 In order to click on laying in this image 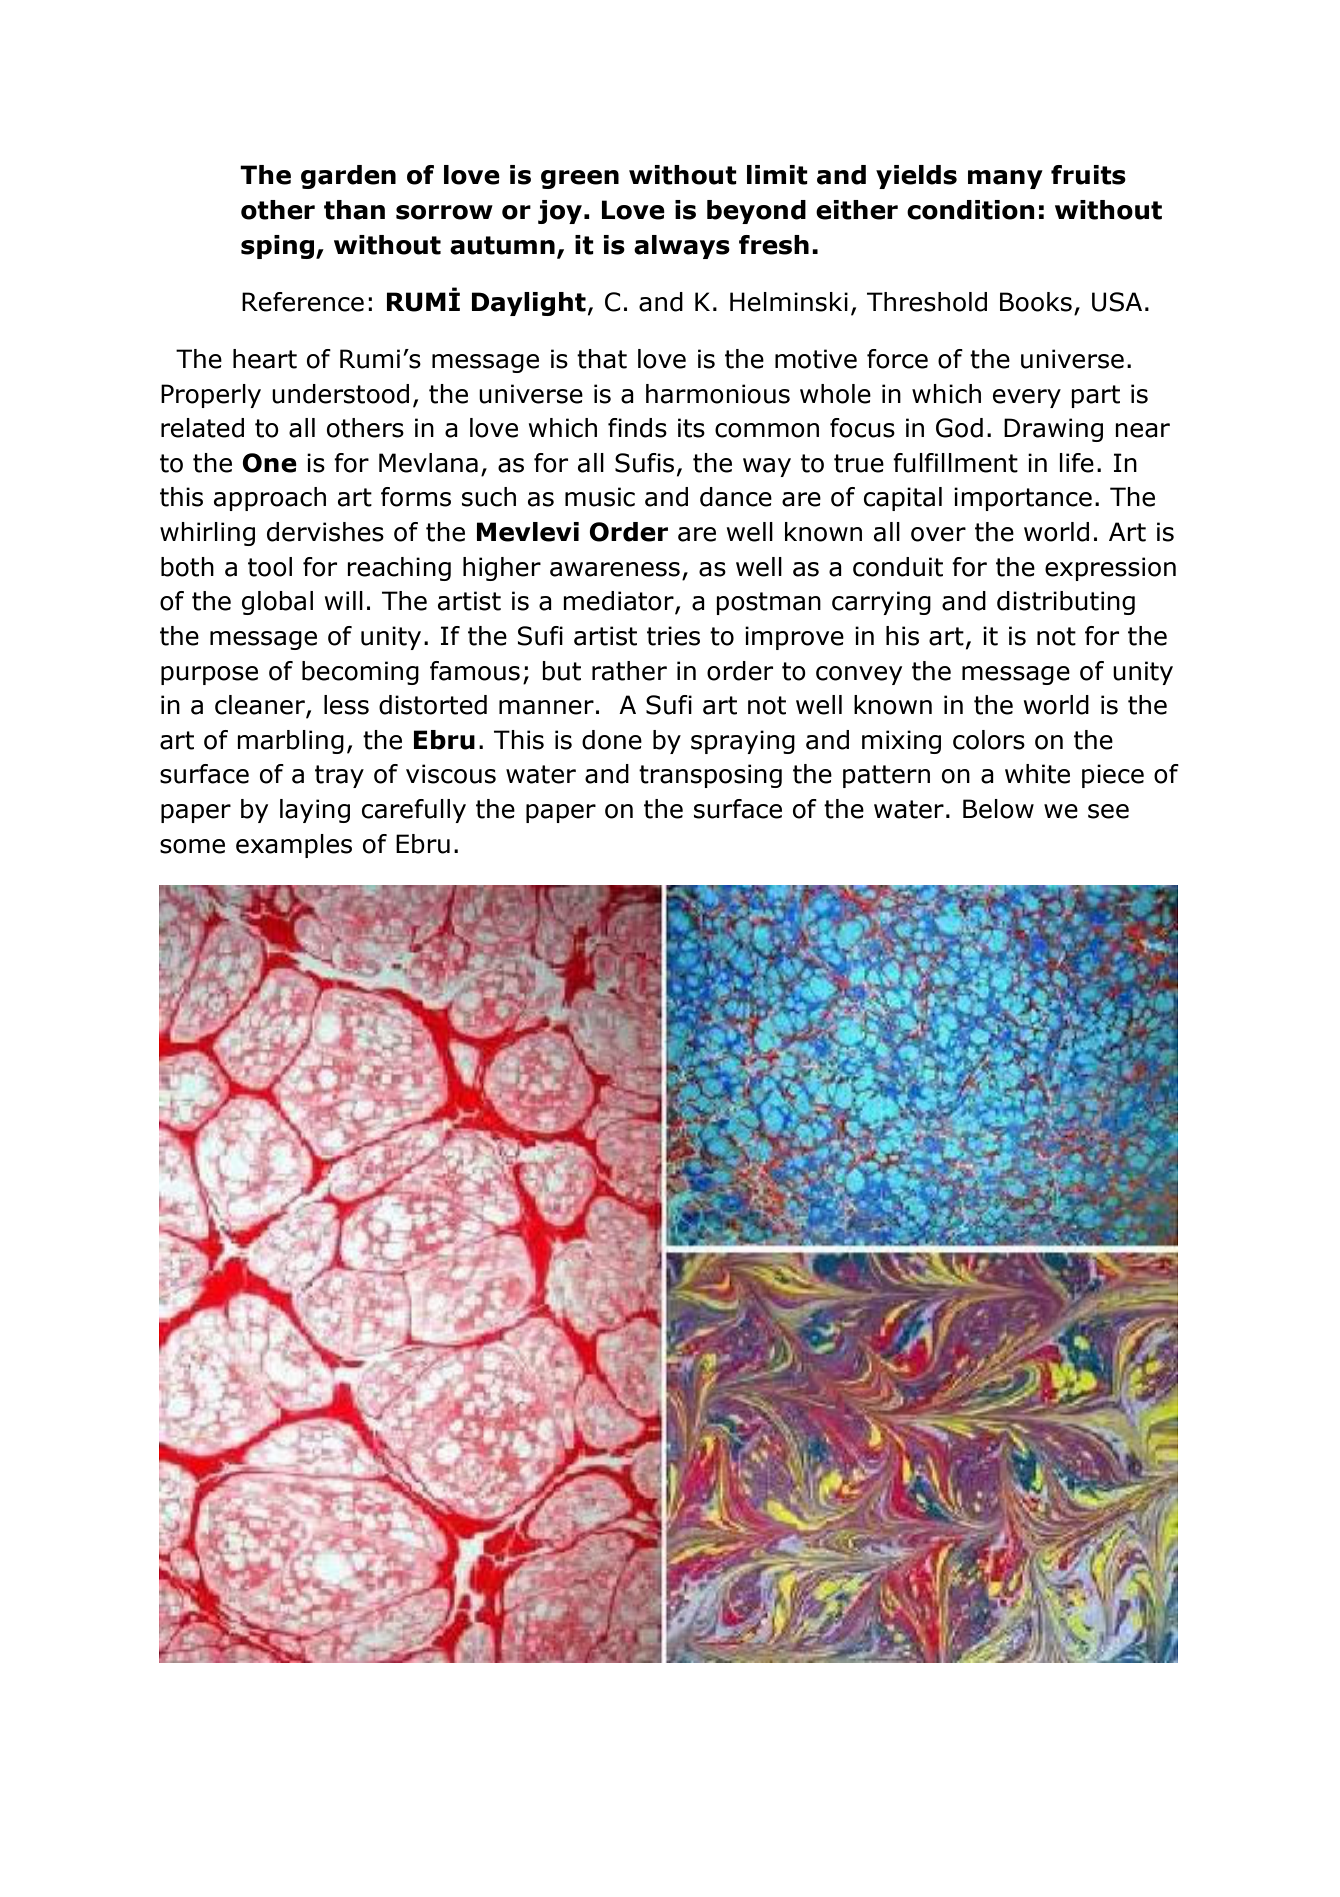, I will do `click(315, 811)`.
